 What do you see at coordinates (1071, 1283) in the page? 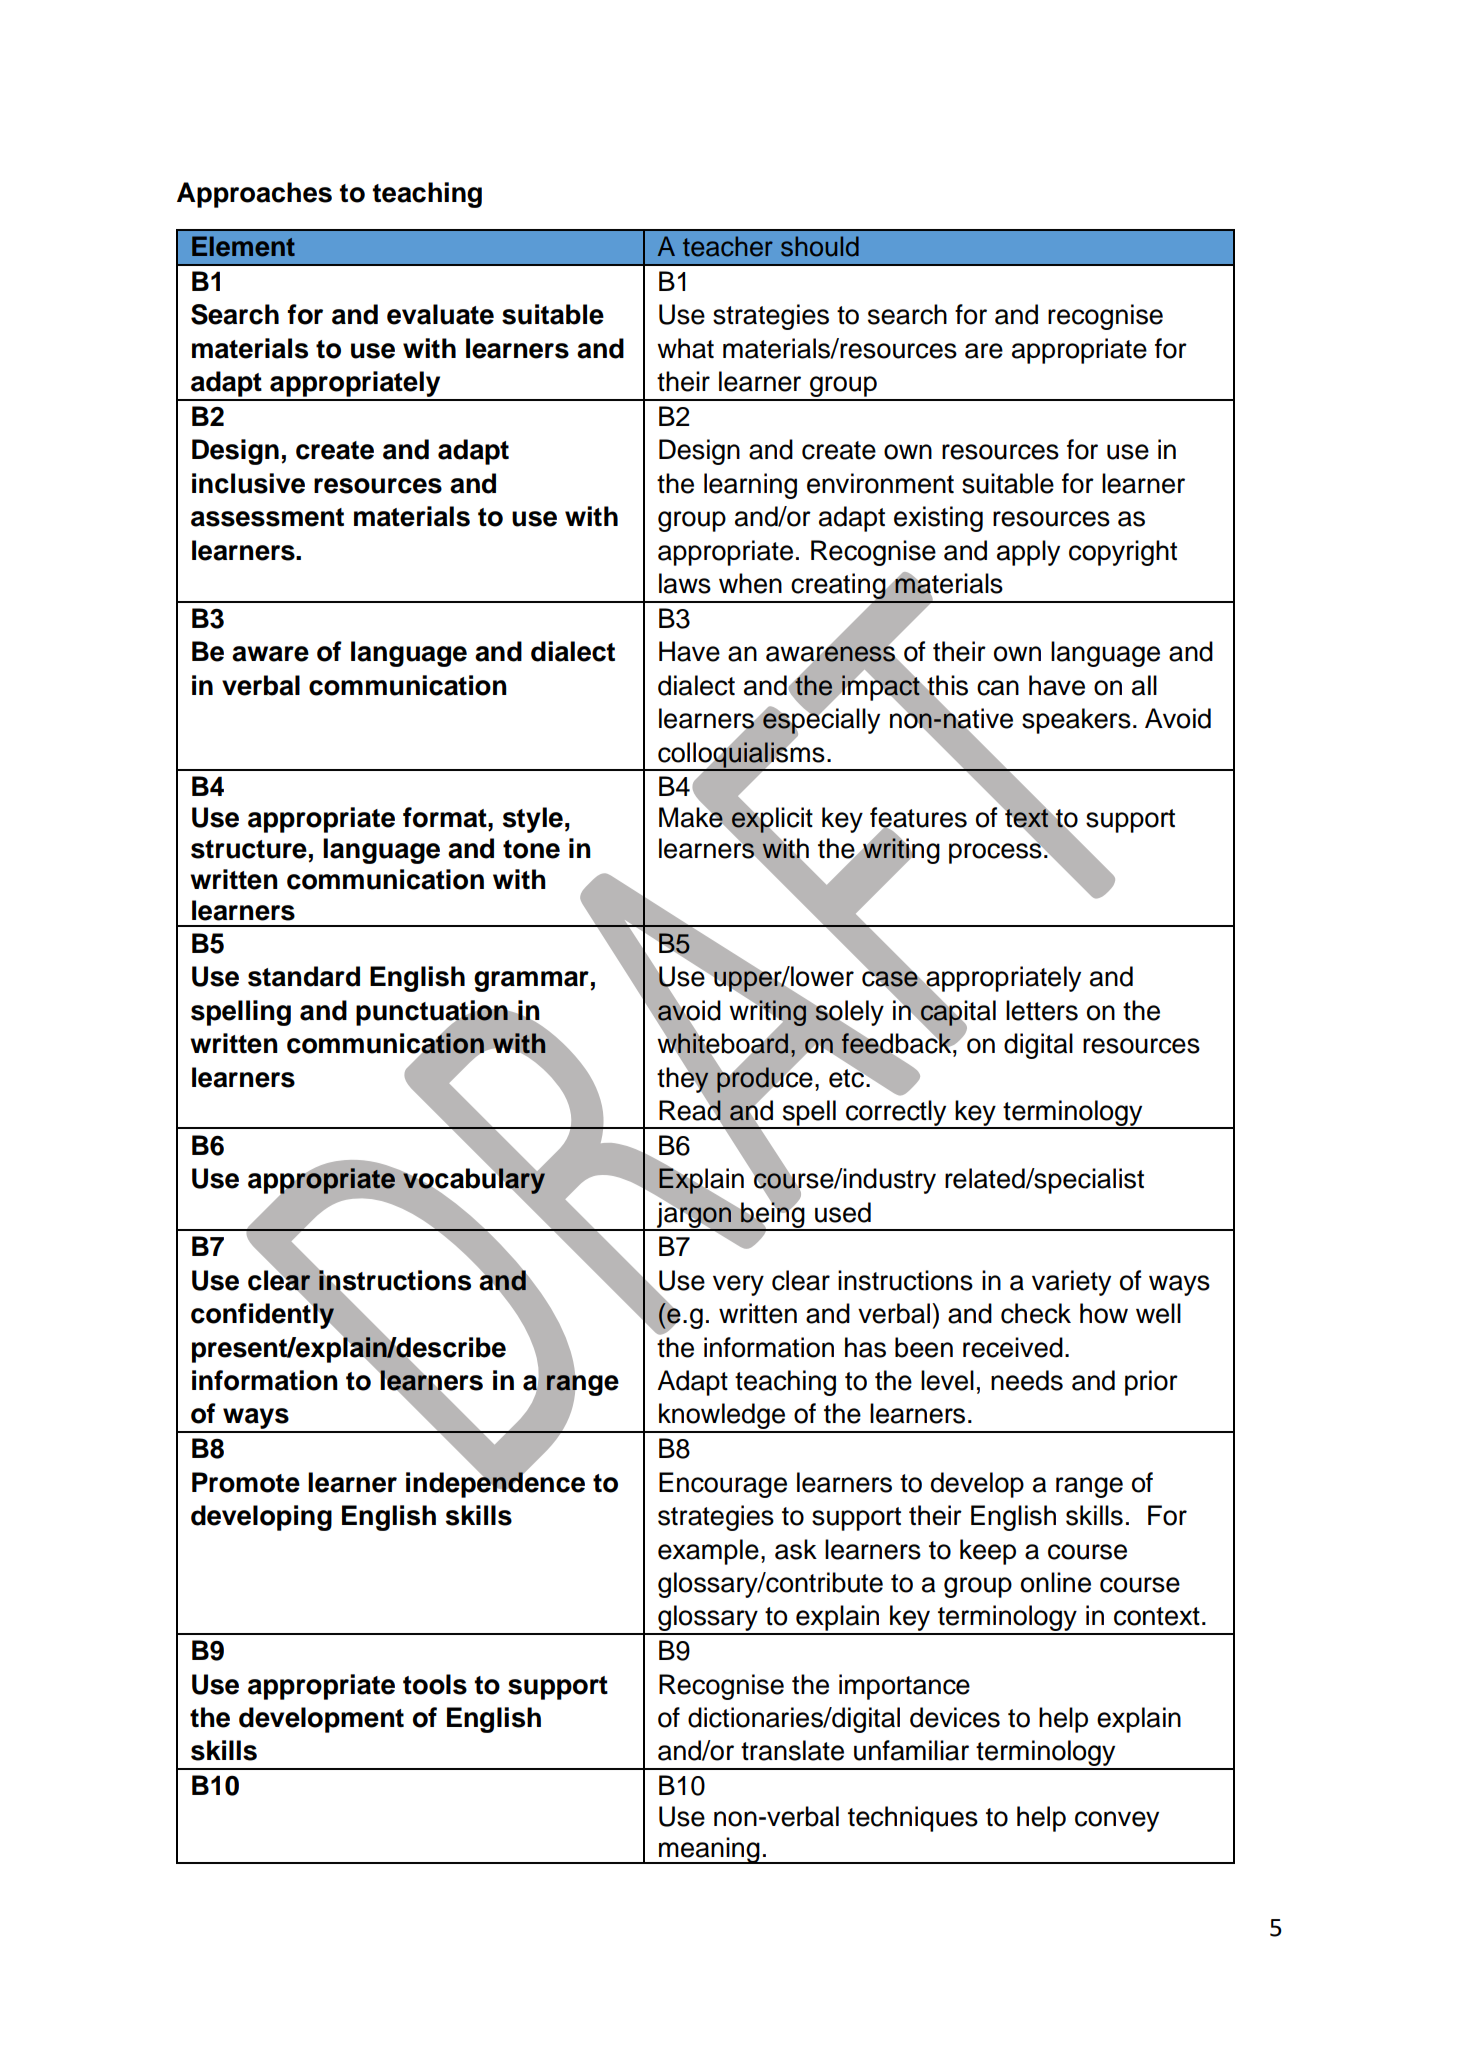
I see `variety` at bounding box center [1071, 1283].
